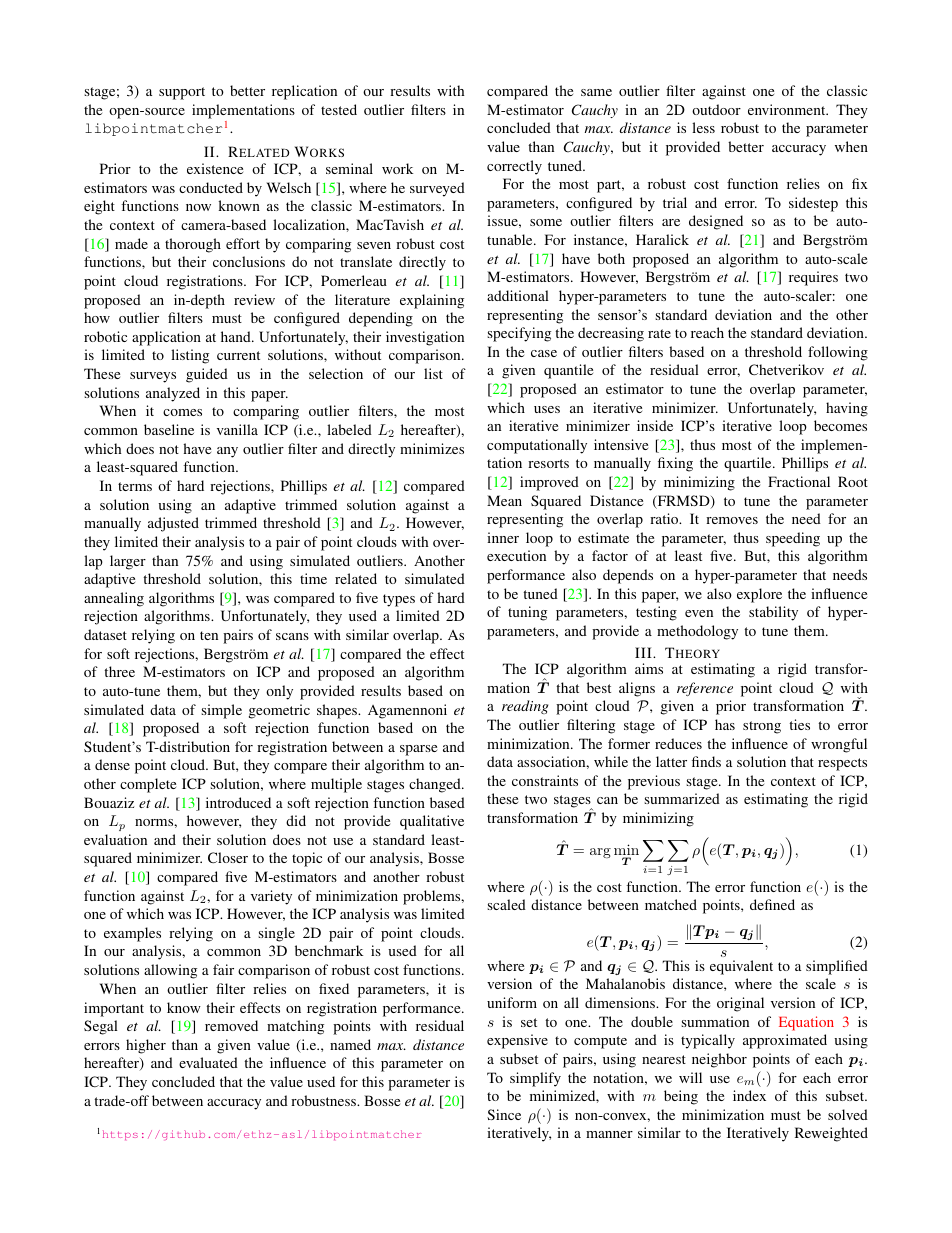 This document has width=952, height=1233. I want to click on evaluated, so click(208, 1062).
